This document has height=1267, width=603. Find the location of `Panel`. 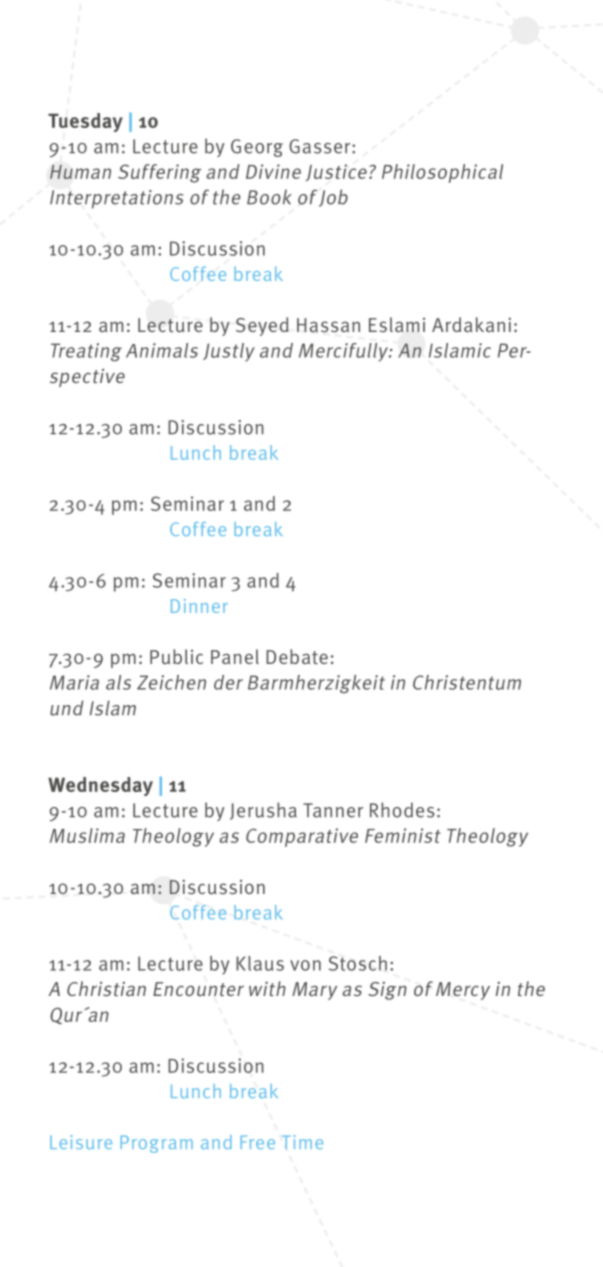

Panel is located at coordinates (235, 656).
